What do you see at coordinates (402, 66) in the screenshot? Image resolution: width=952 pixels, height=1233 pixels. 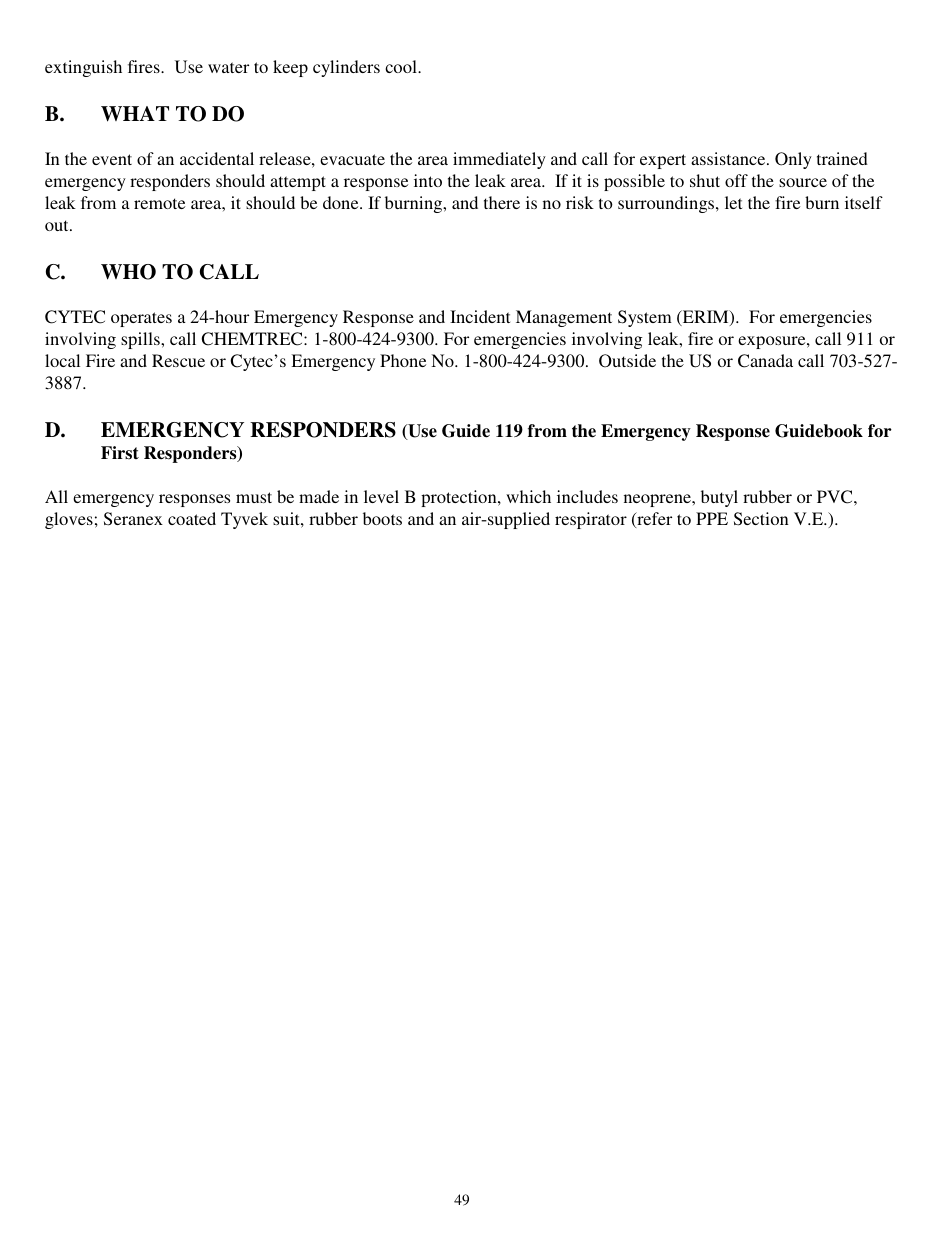 I see `cool` at bounding box center [402, 66].
